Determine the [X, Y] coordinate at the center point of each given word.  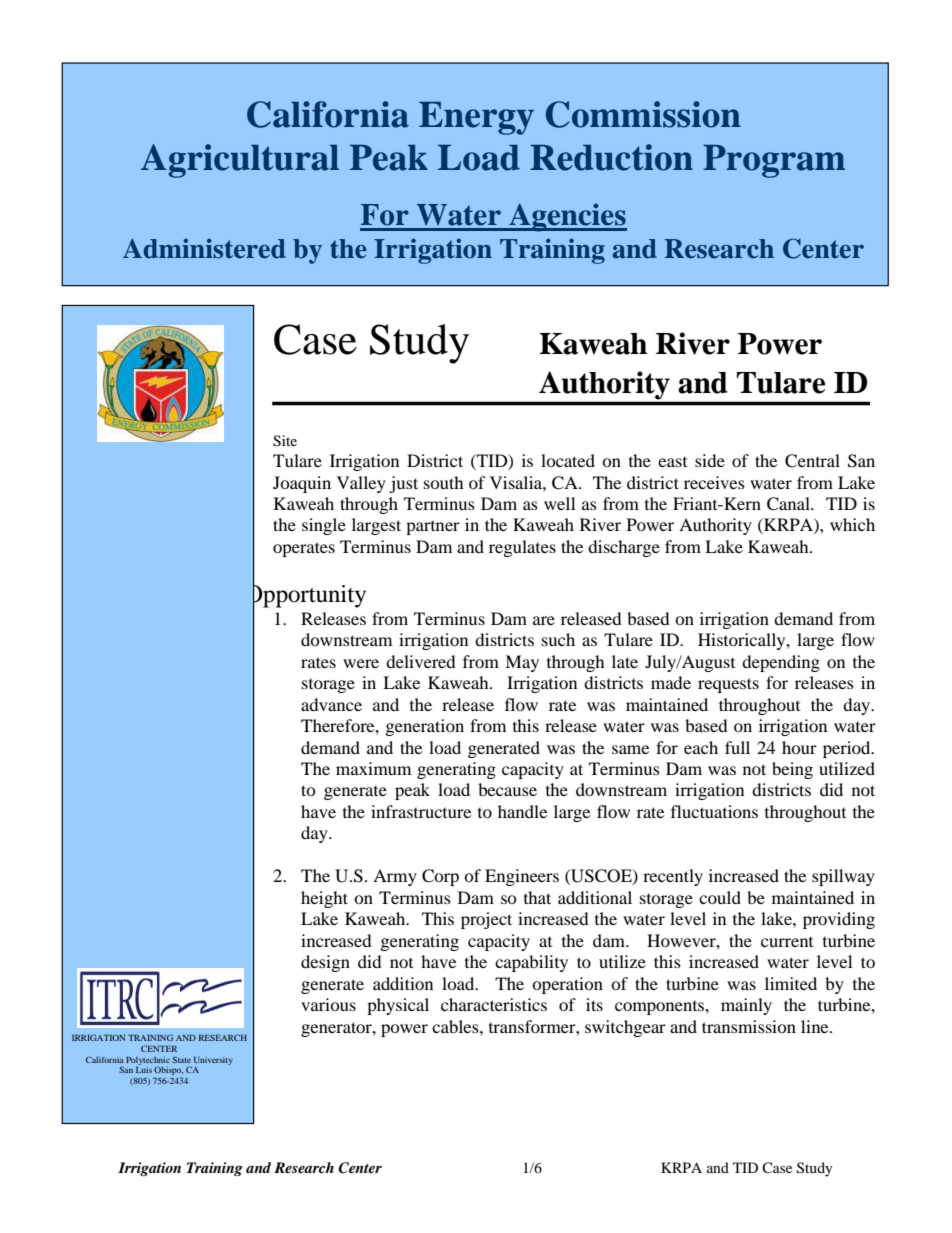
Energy [476, 118]
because [507, 789]
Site [285, 441]
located [568, 460]
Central [812, 461]
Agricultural [240, 161]
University [213, 1061]
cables [456, 1026]
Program [774, 161]
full [737, 747]
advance [331, 704]
